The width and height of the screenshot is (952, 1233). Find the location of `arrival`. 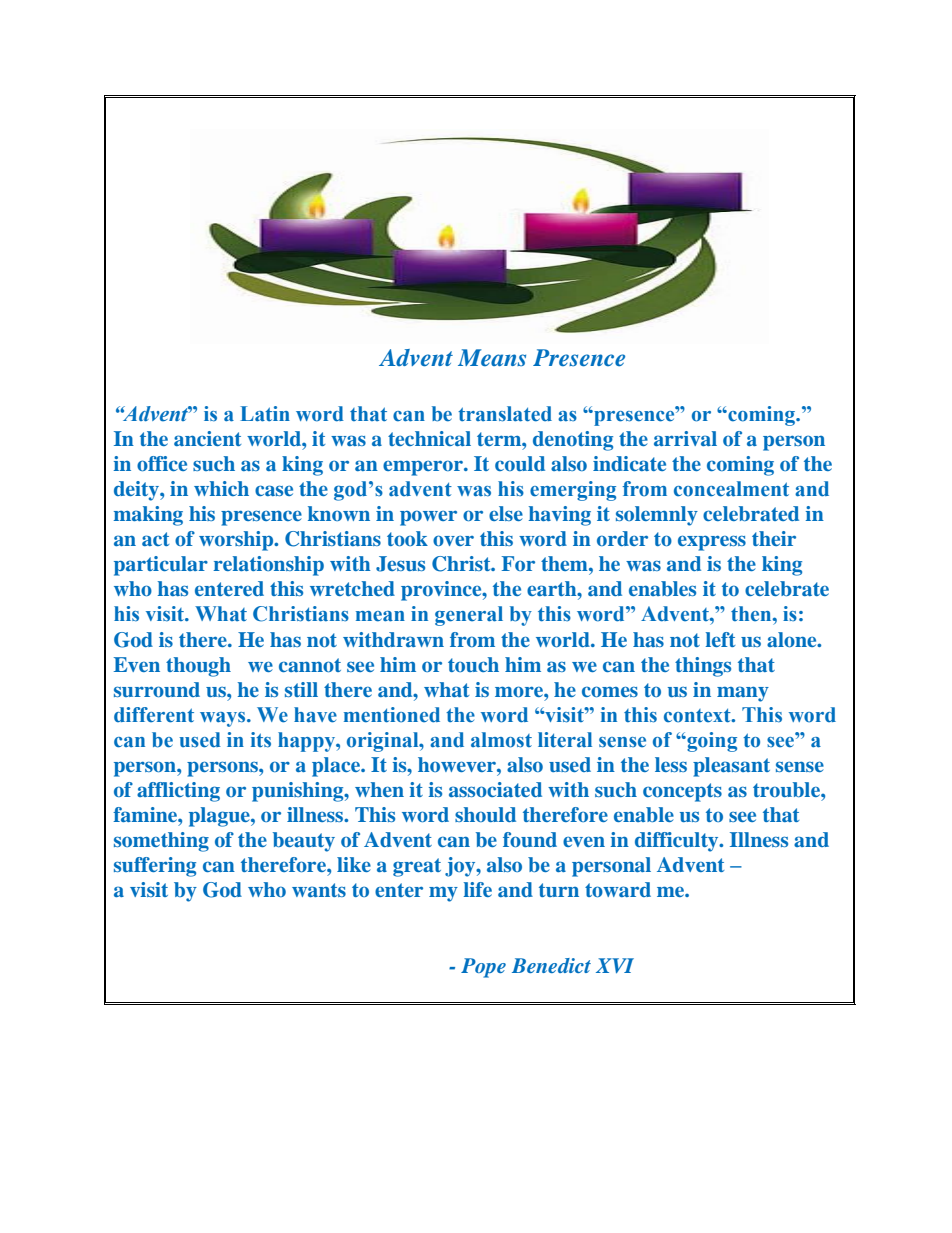

arrival is located at coordinates (685, 438).
